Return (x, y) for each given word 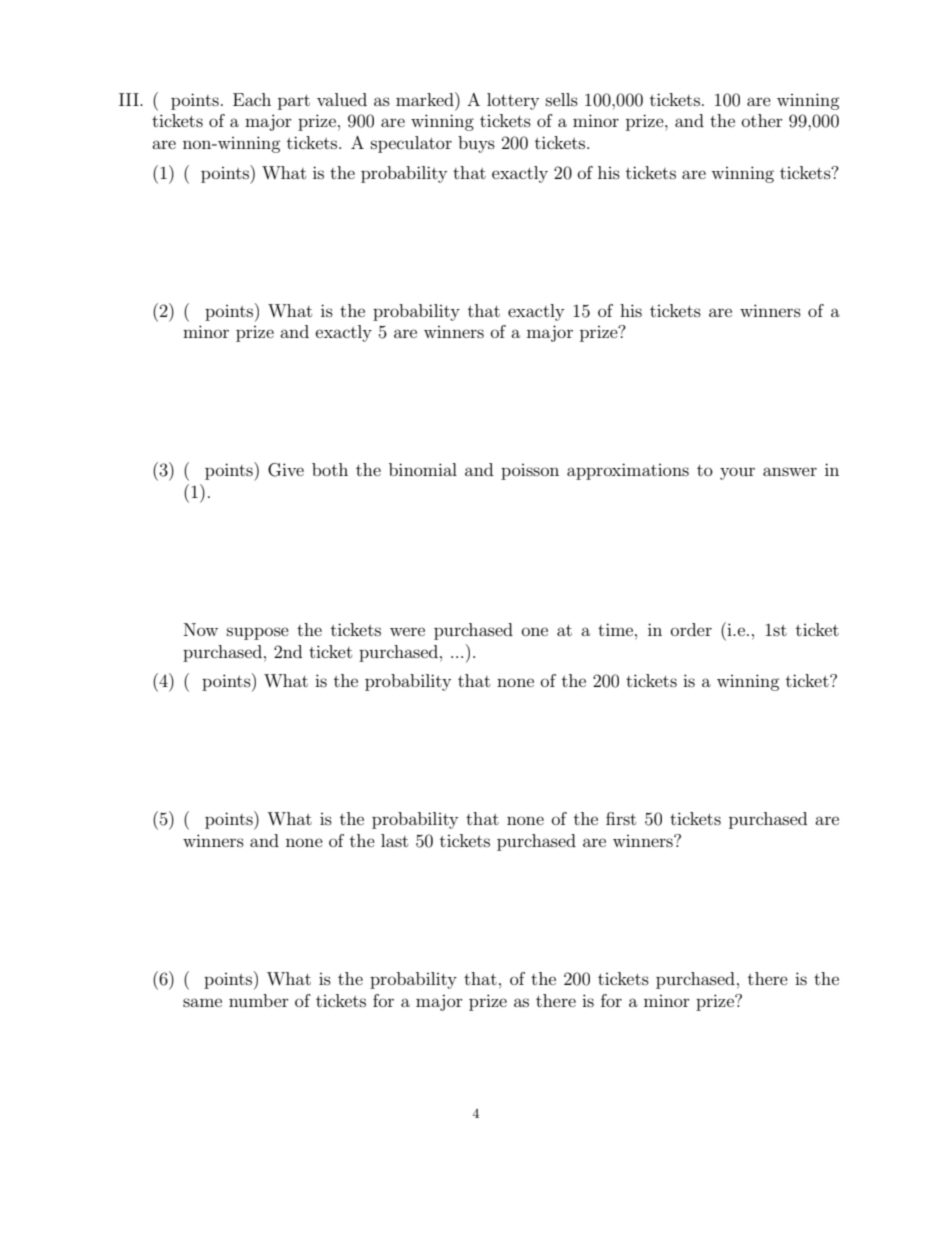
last (394, 840)
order (691, 629)
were (407, 631)
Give (286, 470)
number (259, 1000)
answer (790, 471)
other (762, 120)
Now (201, 629)
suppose (258, 633)
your (737, 473)
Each (252, 99)
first (621, 818)
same (202, 1002)
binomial (423, 469)
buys (476, 144)
